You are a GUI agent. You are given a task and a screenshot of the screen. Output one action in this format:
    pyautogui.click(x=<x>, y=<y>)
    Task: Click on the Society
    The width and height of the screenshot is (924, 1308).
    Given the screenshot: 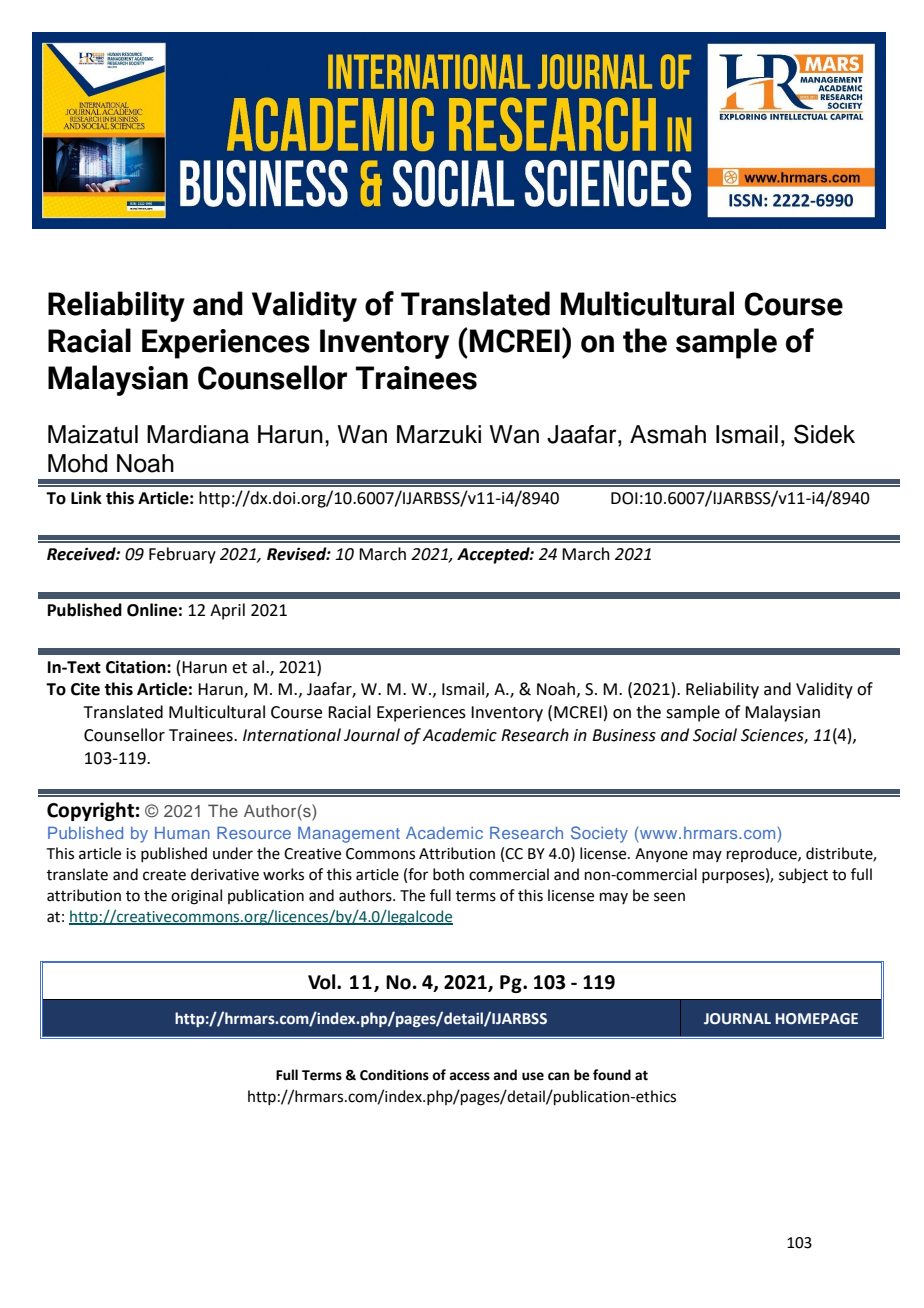 What is the action you would take?
    pyautogui.click(x=599, y=834)
